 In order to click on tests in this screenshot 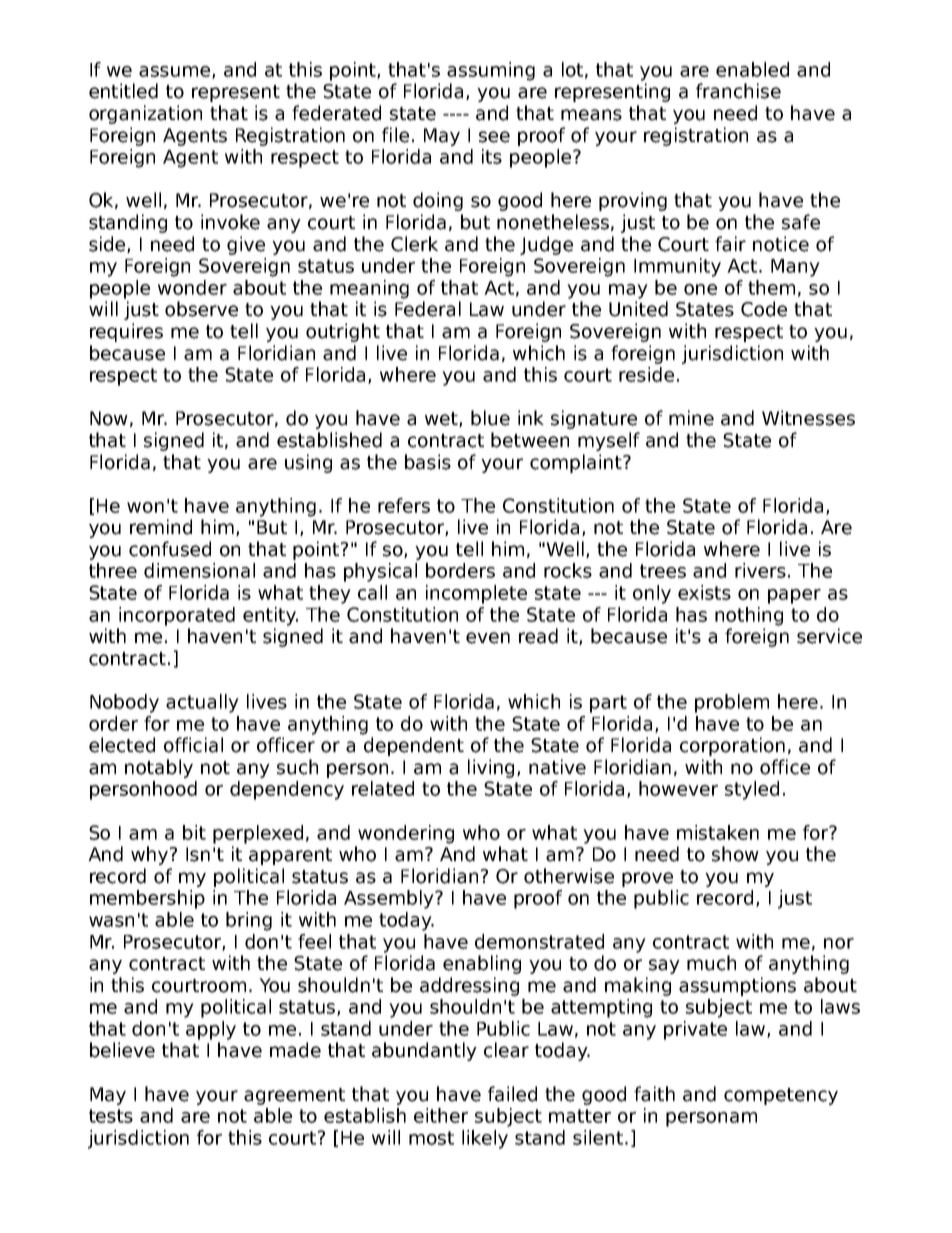, I will do `click(111, 1116)`.
